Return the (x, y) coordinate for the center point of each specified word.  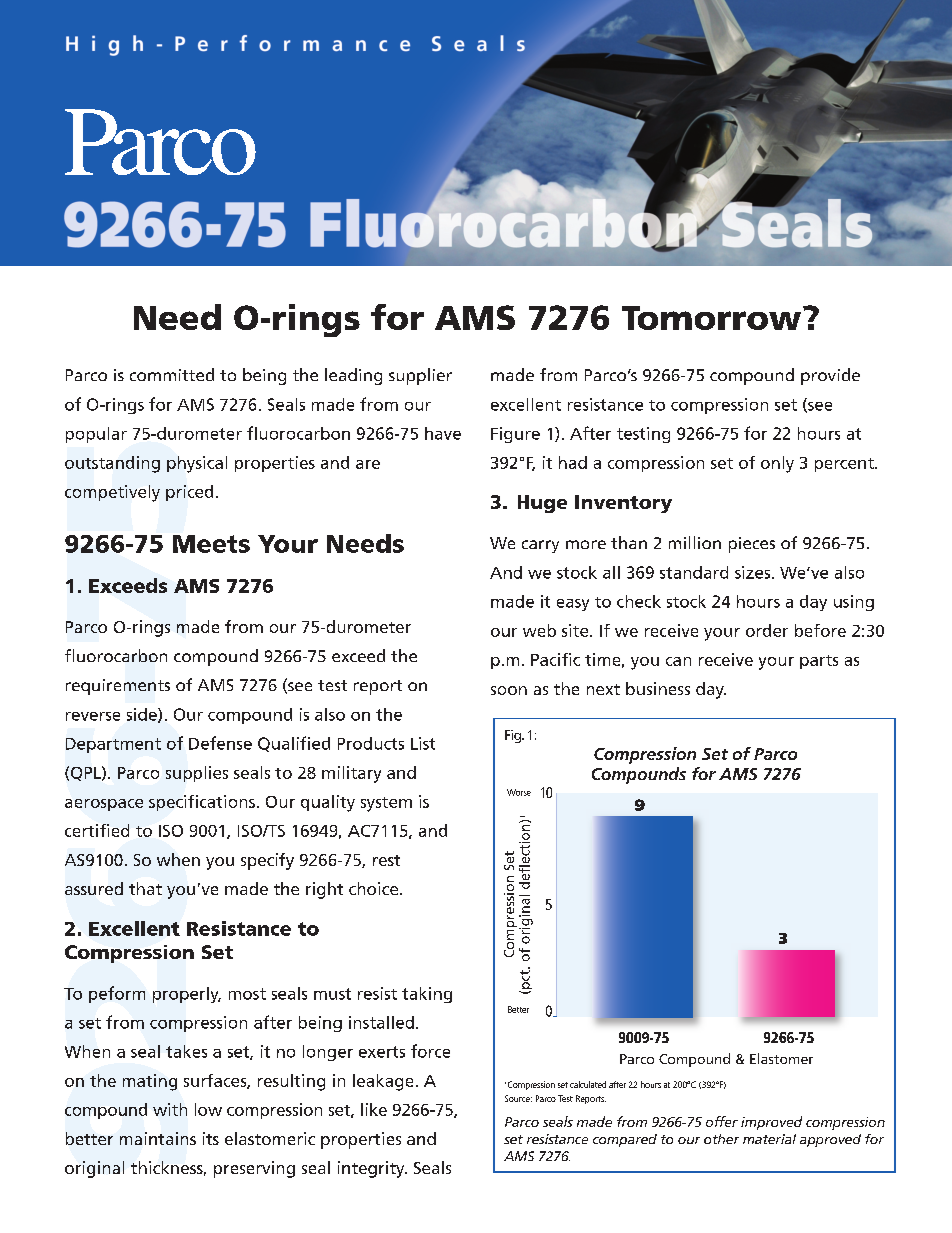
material (769, 1139)
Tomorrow (711, 318)
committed (172, 374)
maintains (158, 1138)
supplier (420, 376)
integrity (372, 1169)
